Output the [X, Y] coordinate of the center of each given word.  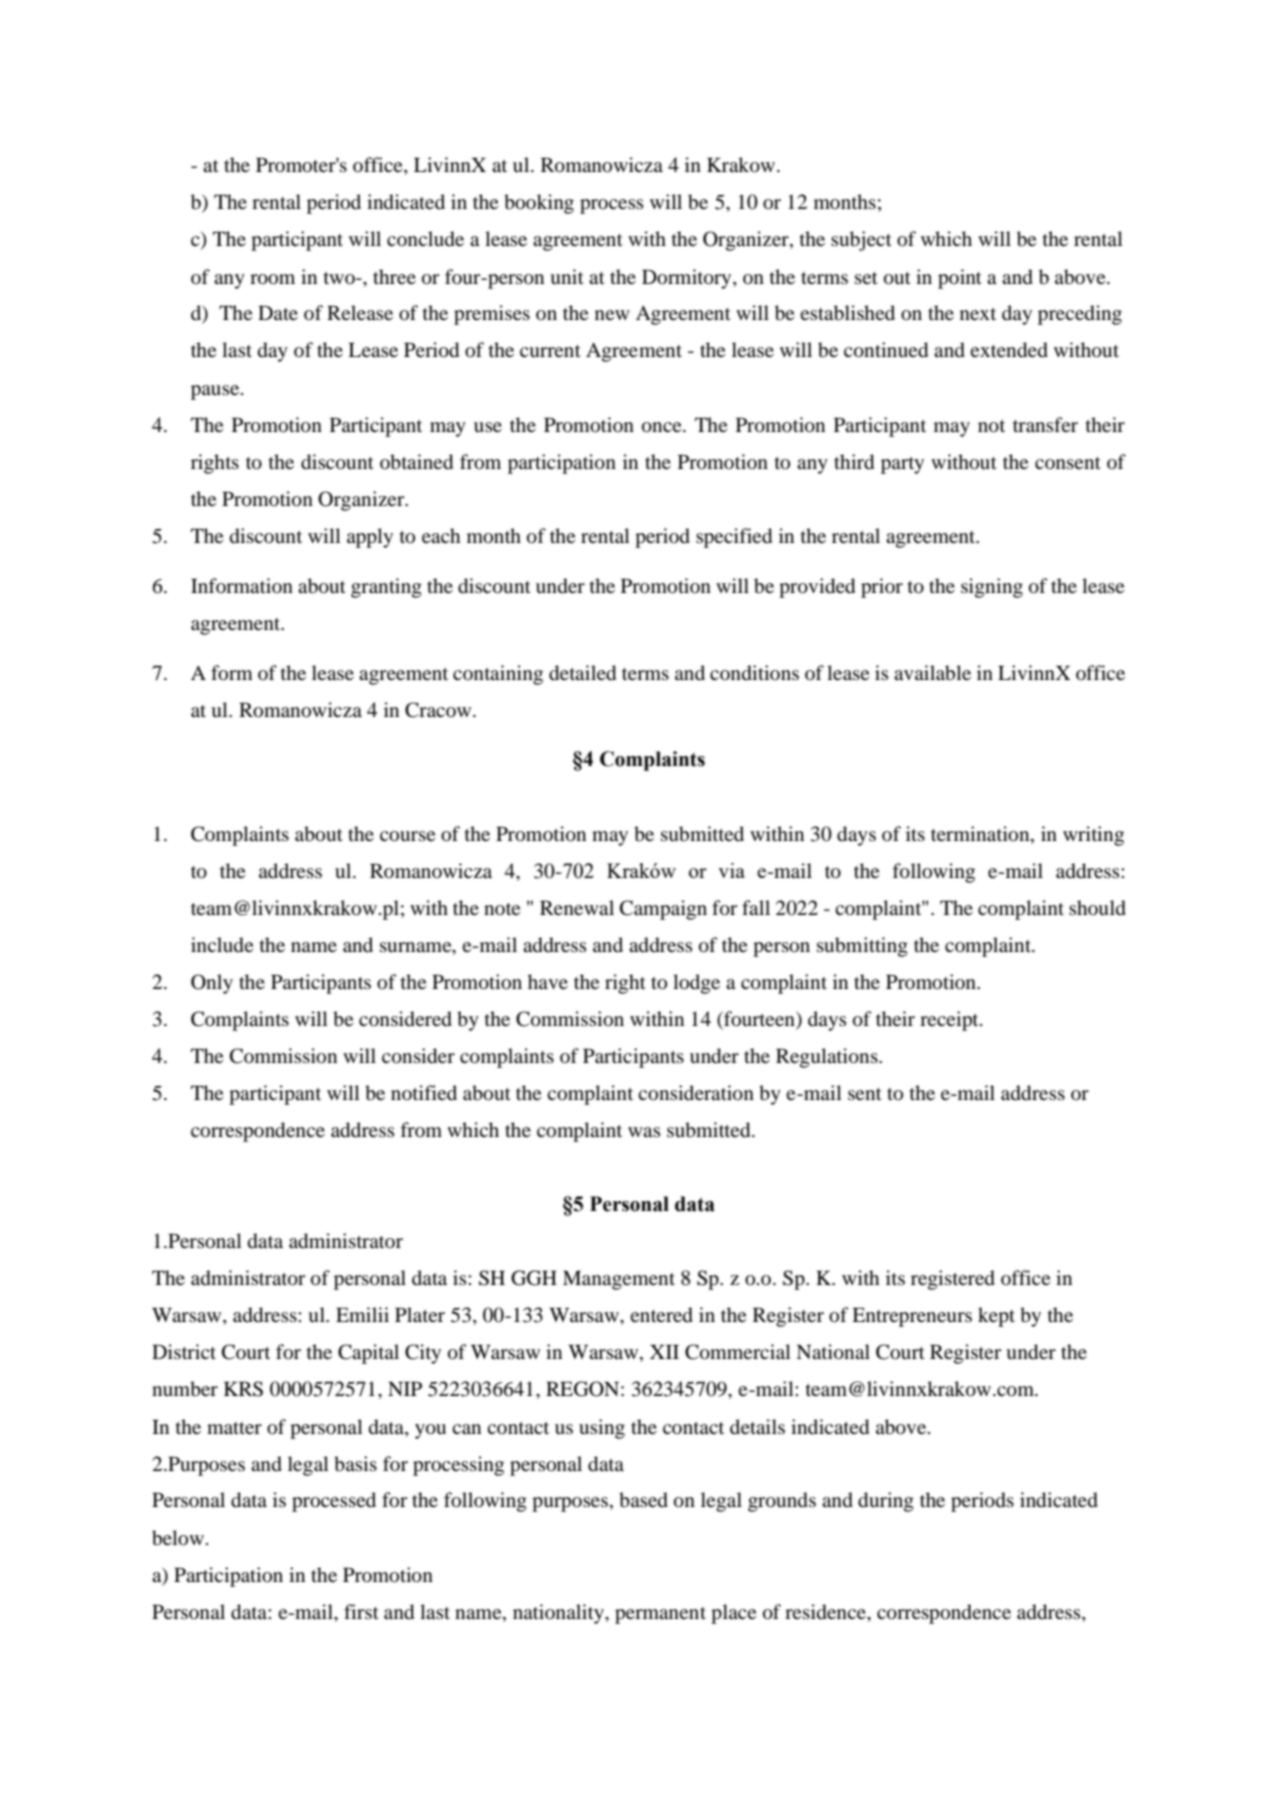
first [361, 1611]
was [644, 1132]
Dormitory [688, 279]
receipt [950, 1021]
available [932, 673]
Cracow [439, 710]
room [272, 279]
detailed [582, 673]
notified [424, 1092]
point [960, 279]
